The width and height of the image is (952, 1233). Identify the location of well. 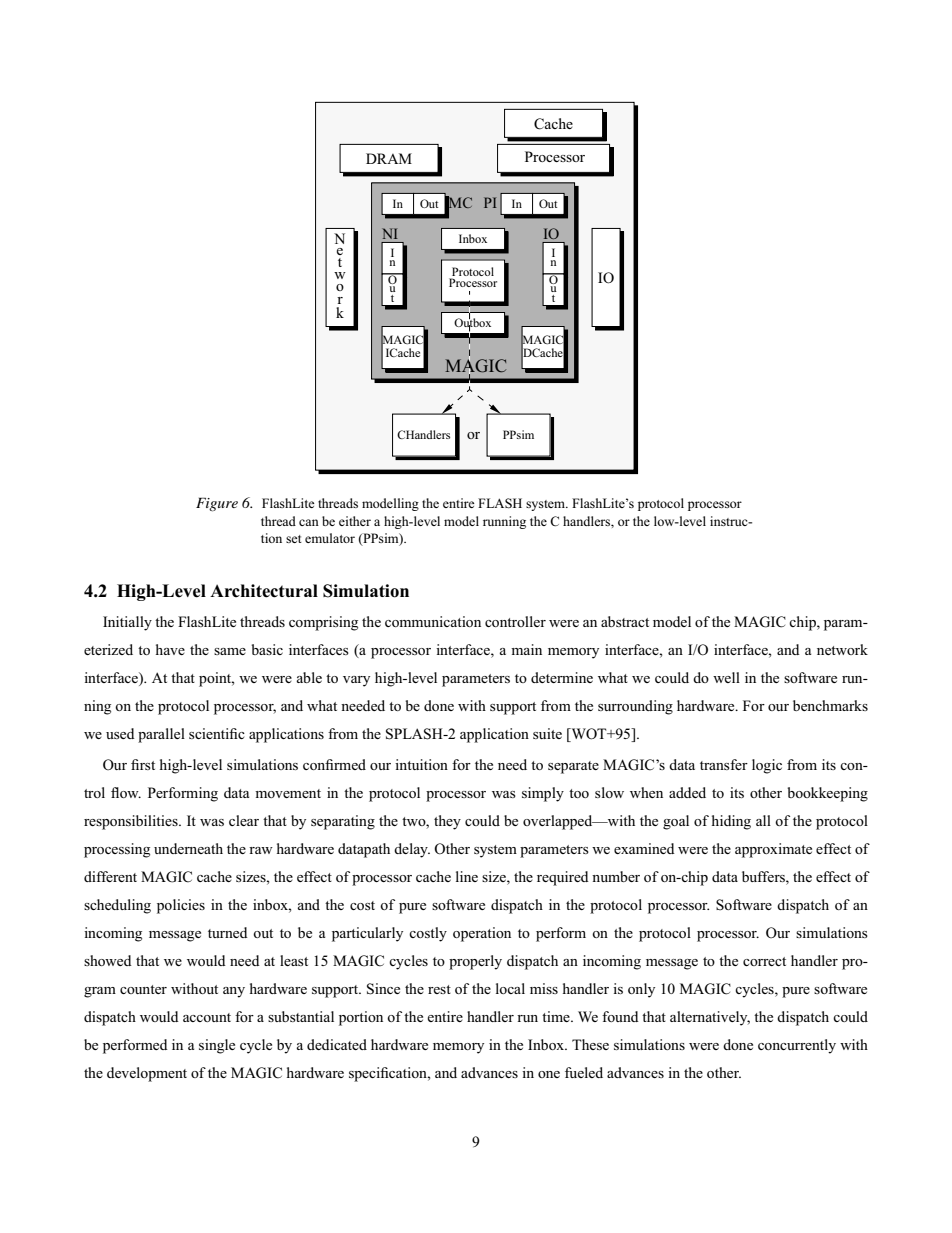
(726, 677).
